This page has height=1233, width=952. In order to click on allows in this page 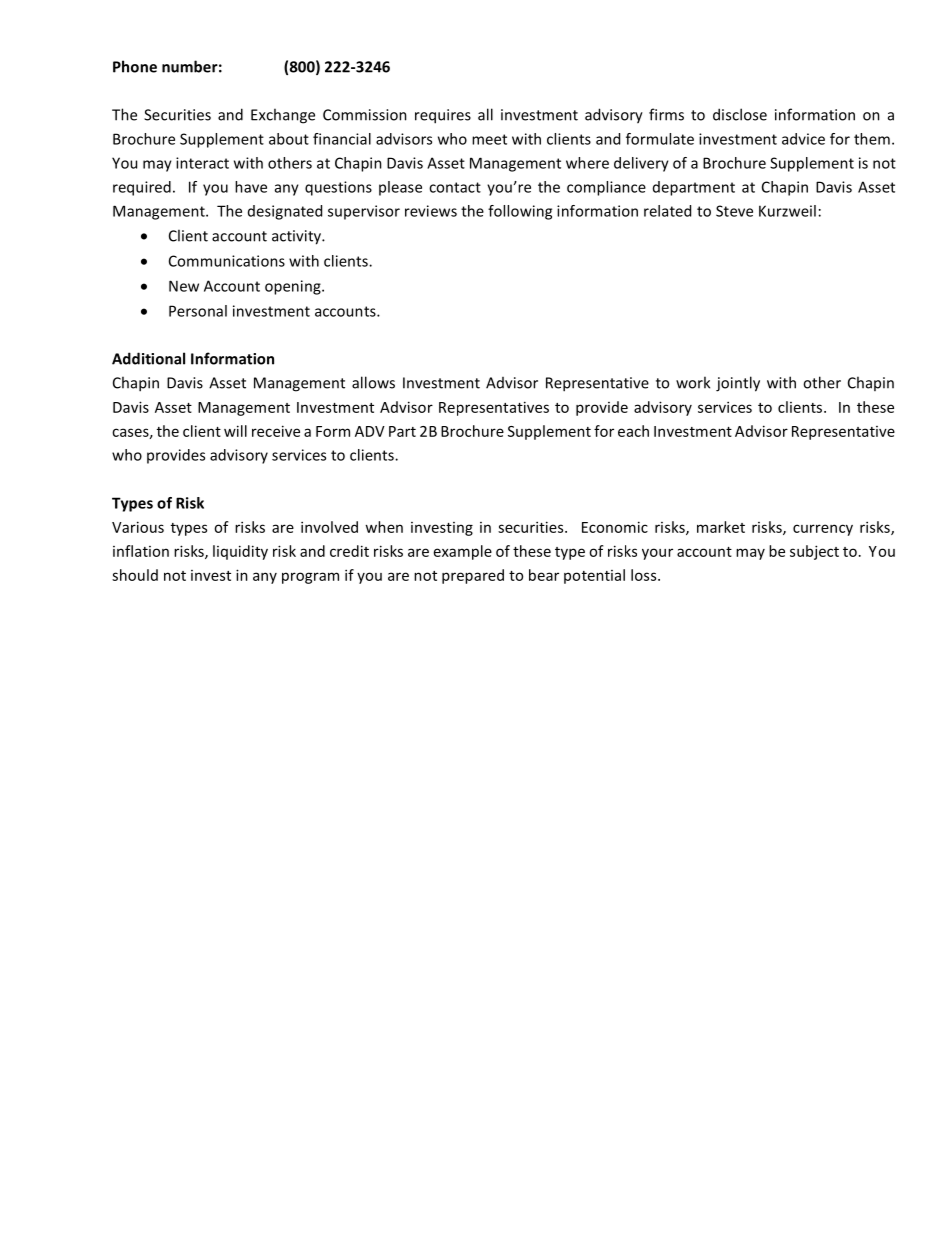, I will do `click(373, 382)`.
